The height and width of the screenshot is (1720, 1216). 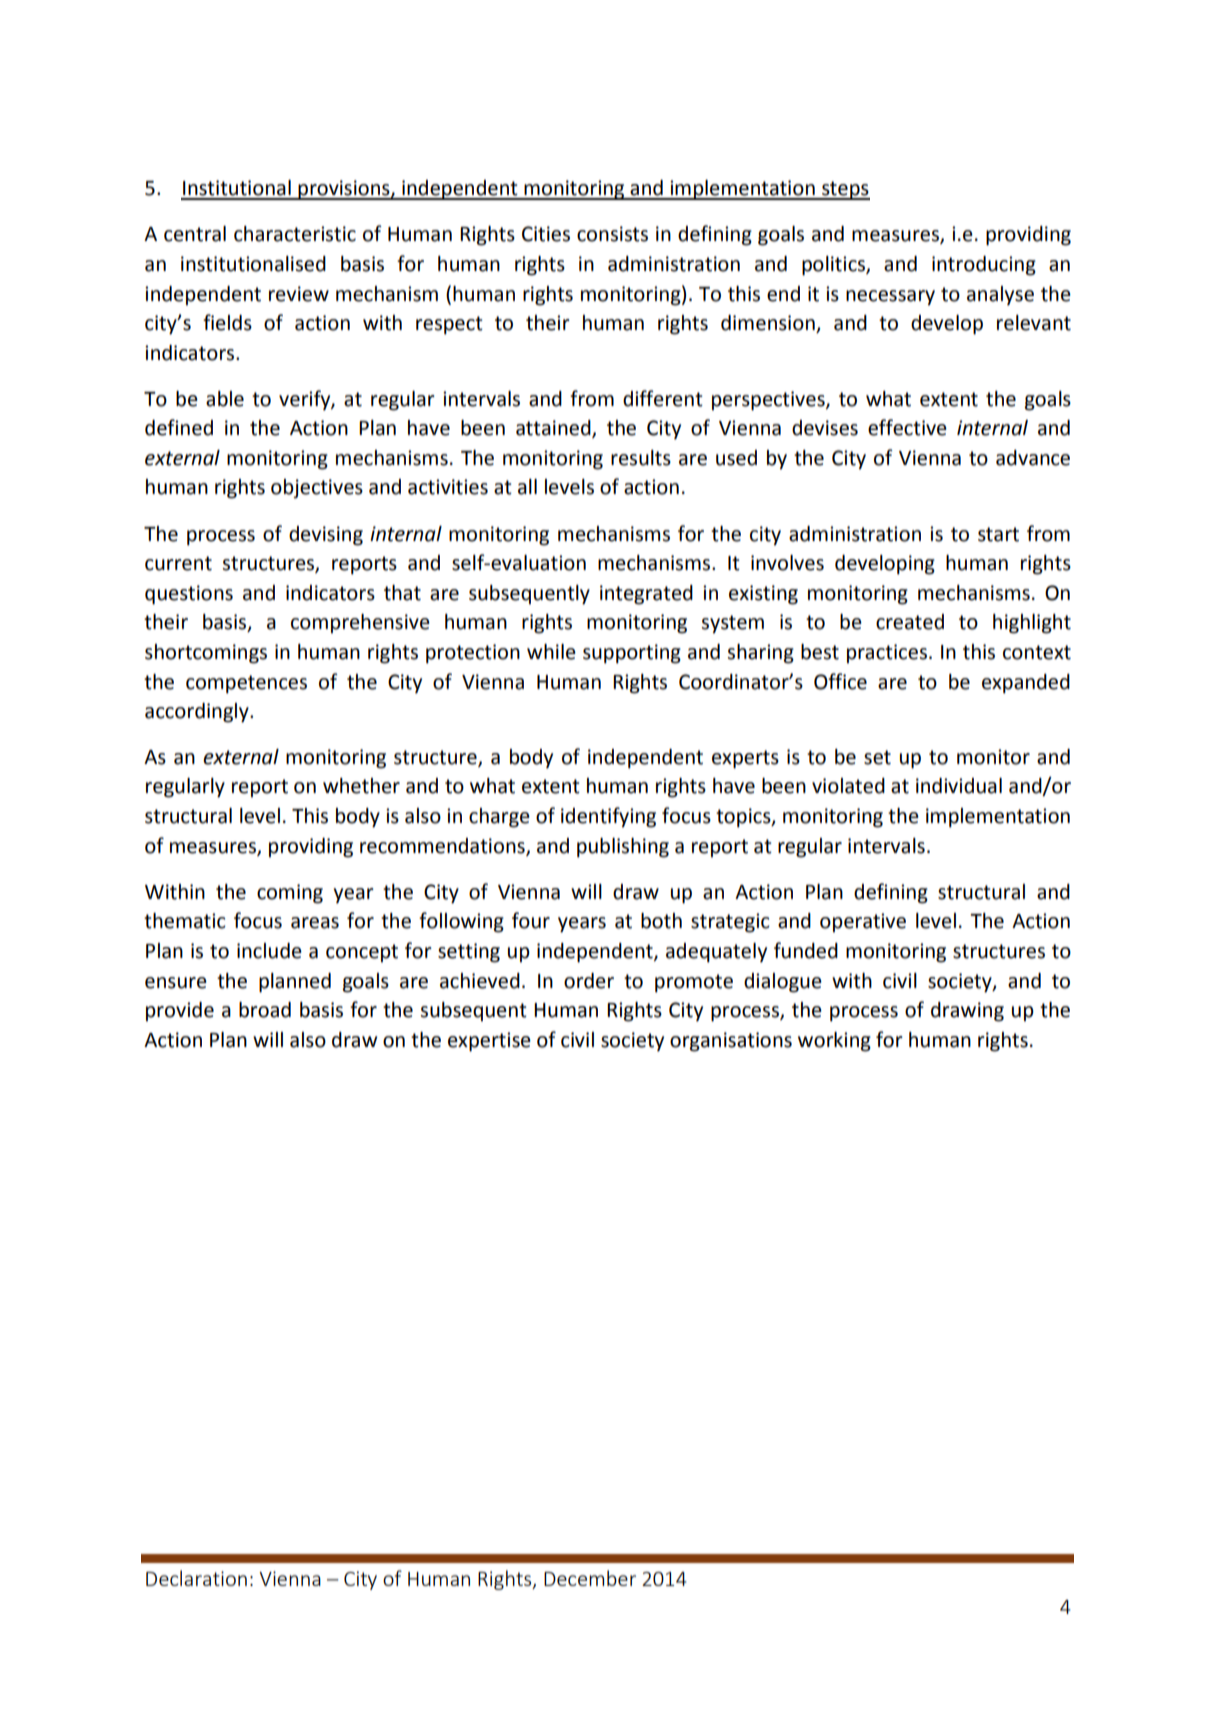 I want to click on organisations, so click(x=731, y=1042).
